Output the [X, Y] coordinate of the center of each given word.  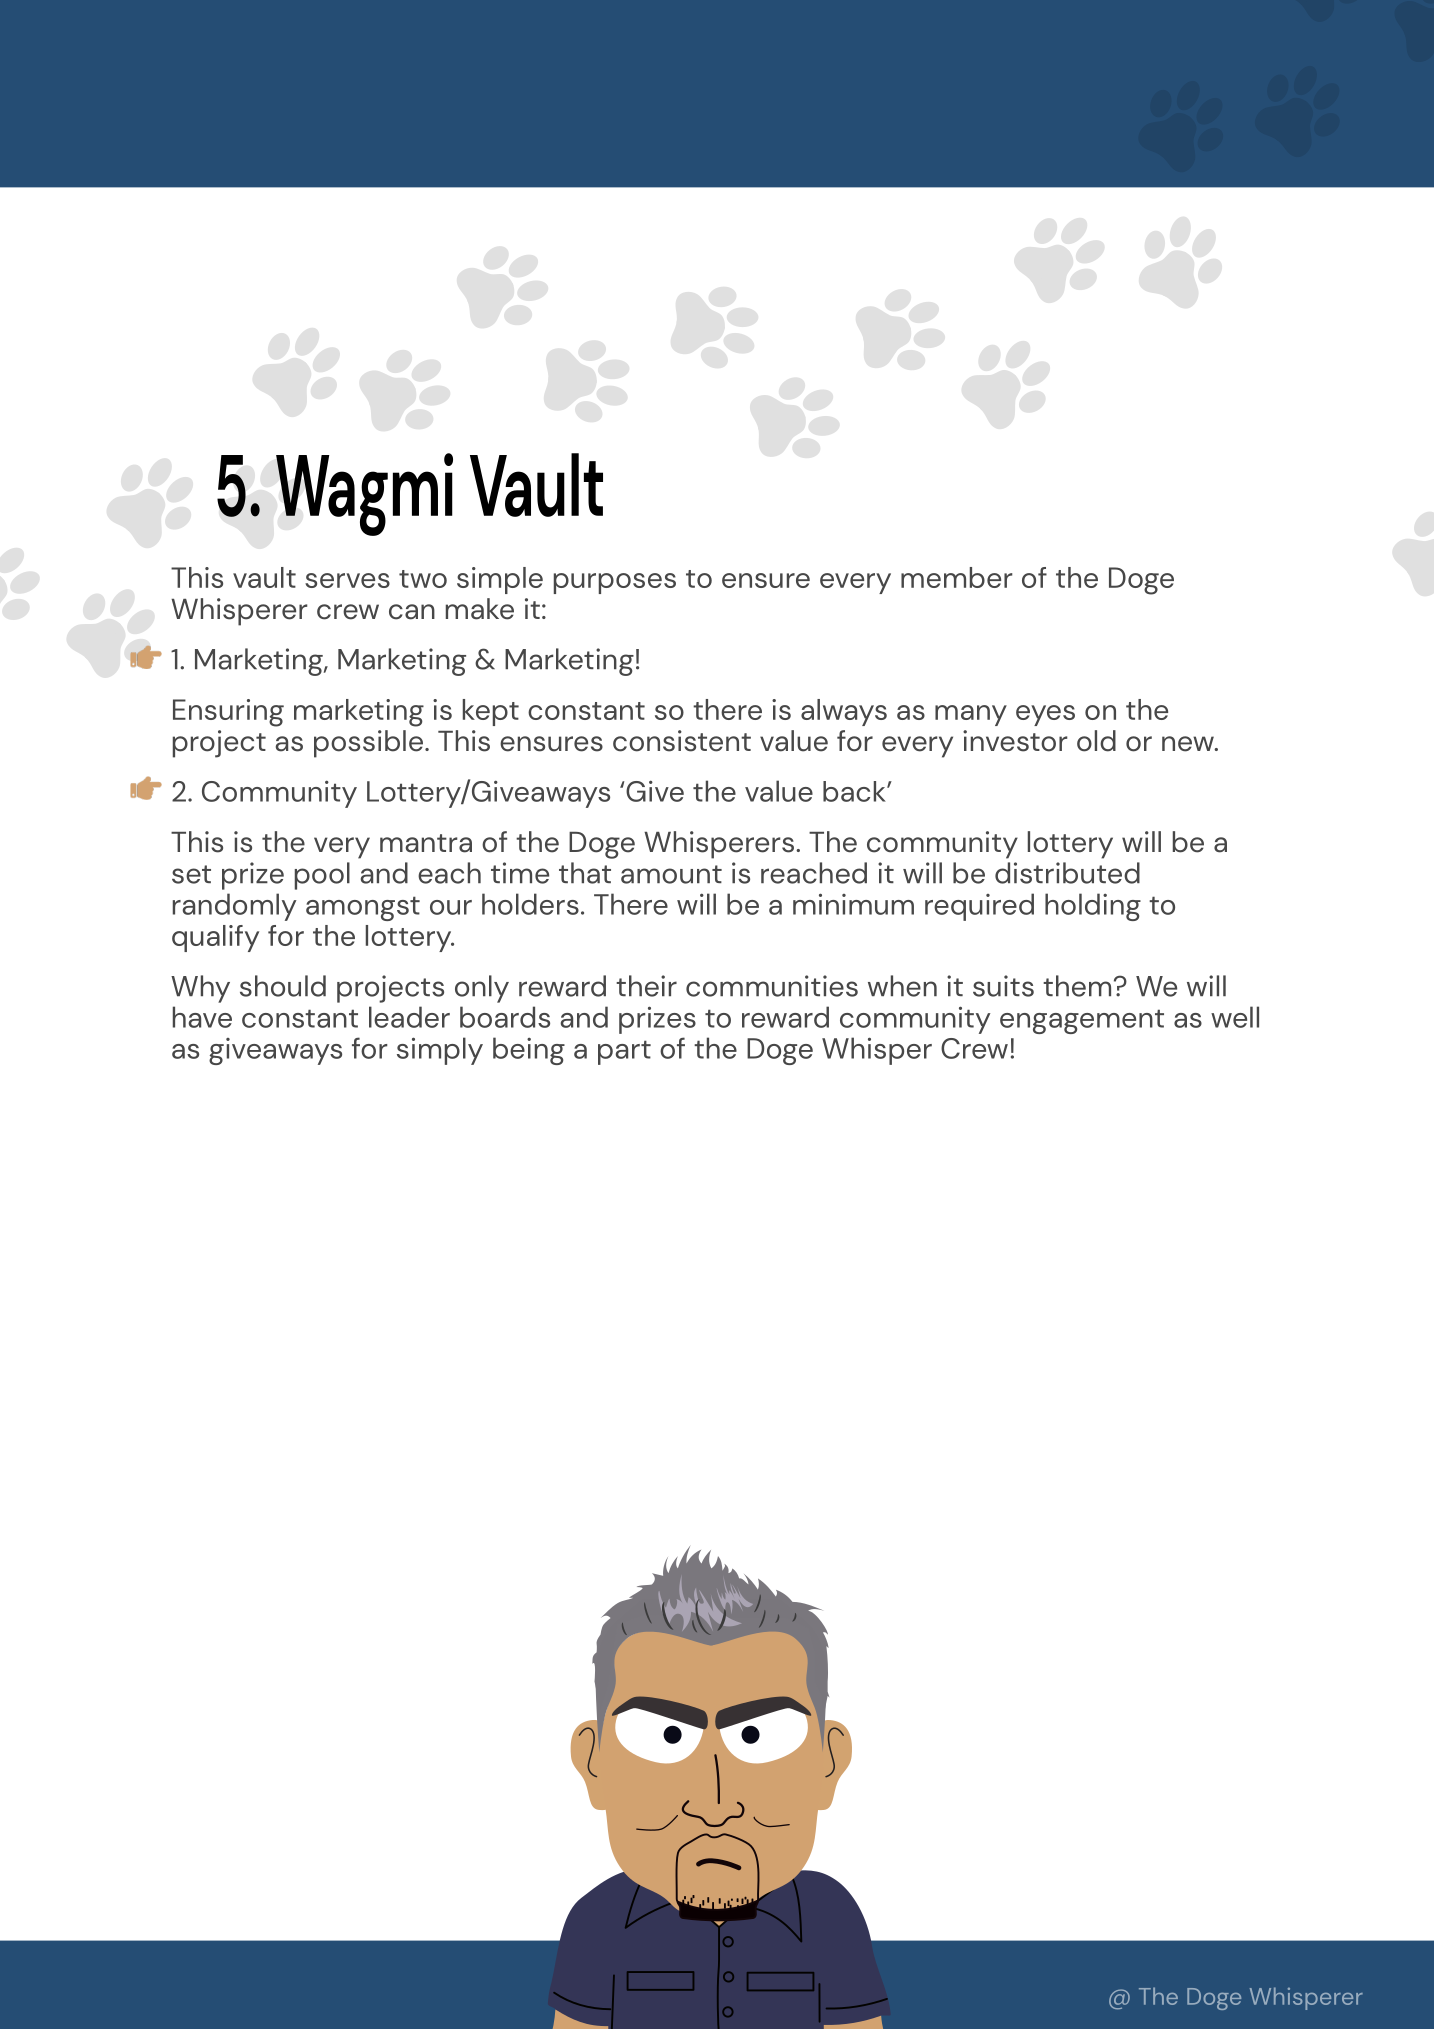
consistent [682, 741]
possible [368, 744]
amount [671, 874]
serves [347, 580]
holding [1093, 907]
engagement [1082, 1021]
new [1189, 744]
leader [409, 1017]
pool [322, 876]
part [624, 1052]
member [957, 577]
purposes [615, 583]
